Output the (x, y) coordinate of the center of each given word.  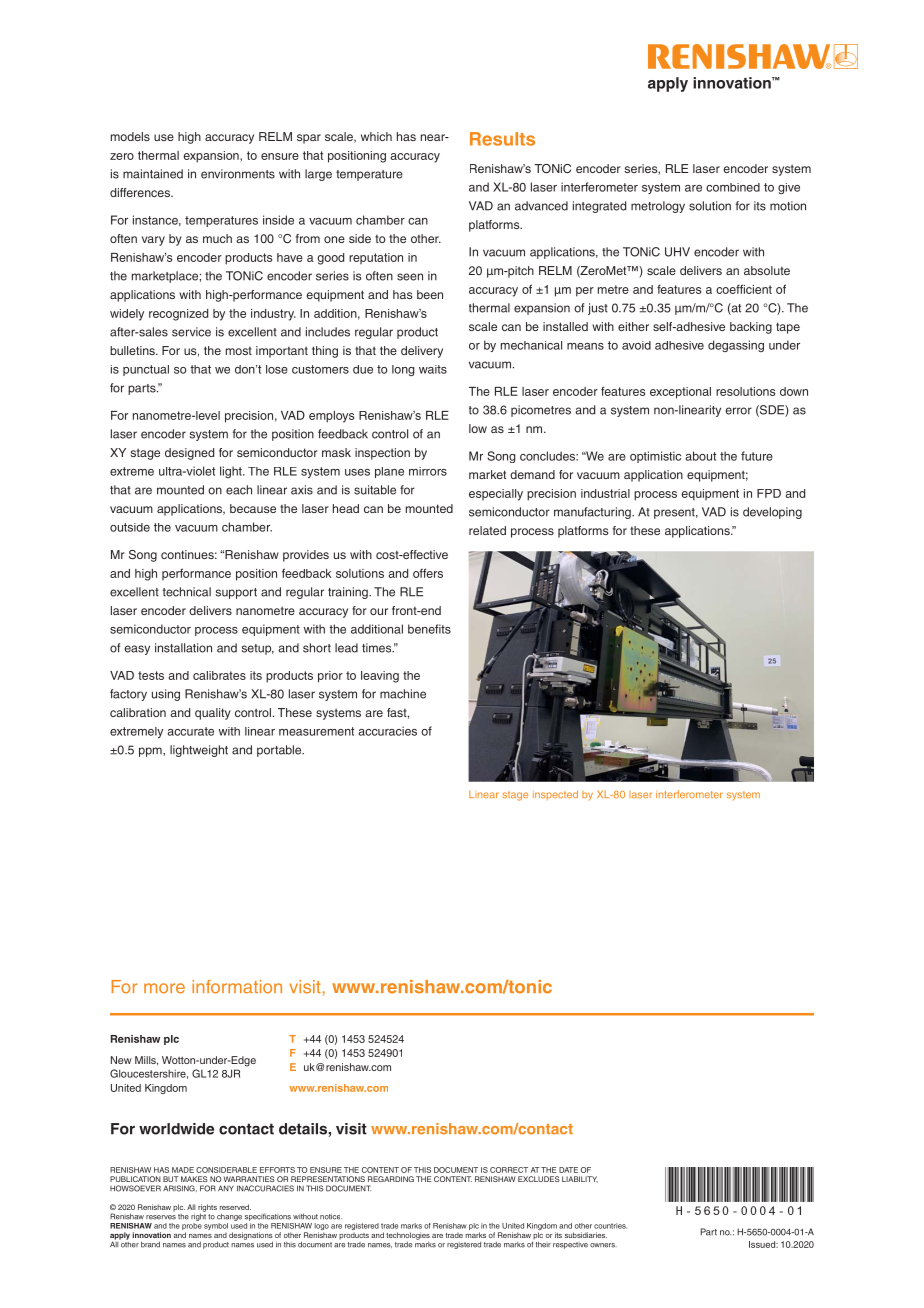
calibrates (219, 675)
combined (733, 187)
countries (610, 1226)
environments (238, 174)
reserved (235, 1207)
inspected (555, 795)
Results (502, 139)
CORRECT (509, 1170)
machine (403, 694)
